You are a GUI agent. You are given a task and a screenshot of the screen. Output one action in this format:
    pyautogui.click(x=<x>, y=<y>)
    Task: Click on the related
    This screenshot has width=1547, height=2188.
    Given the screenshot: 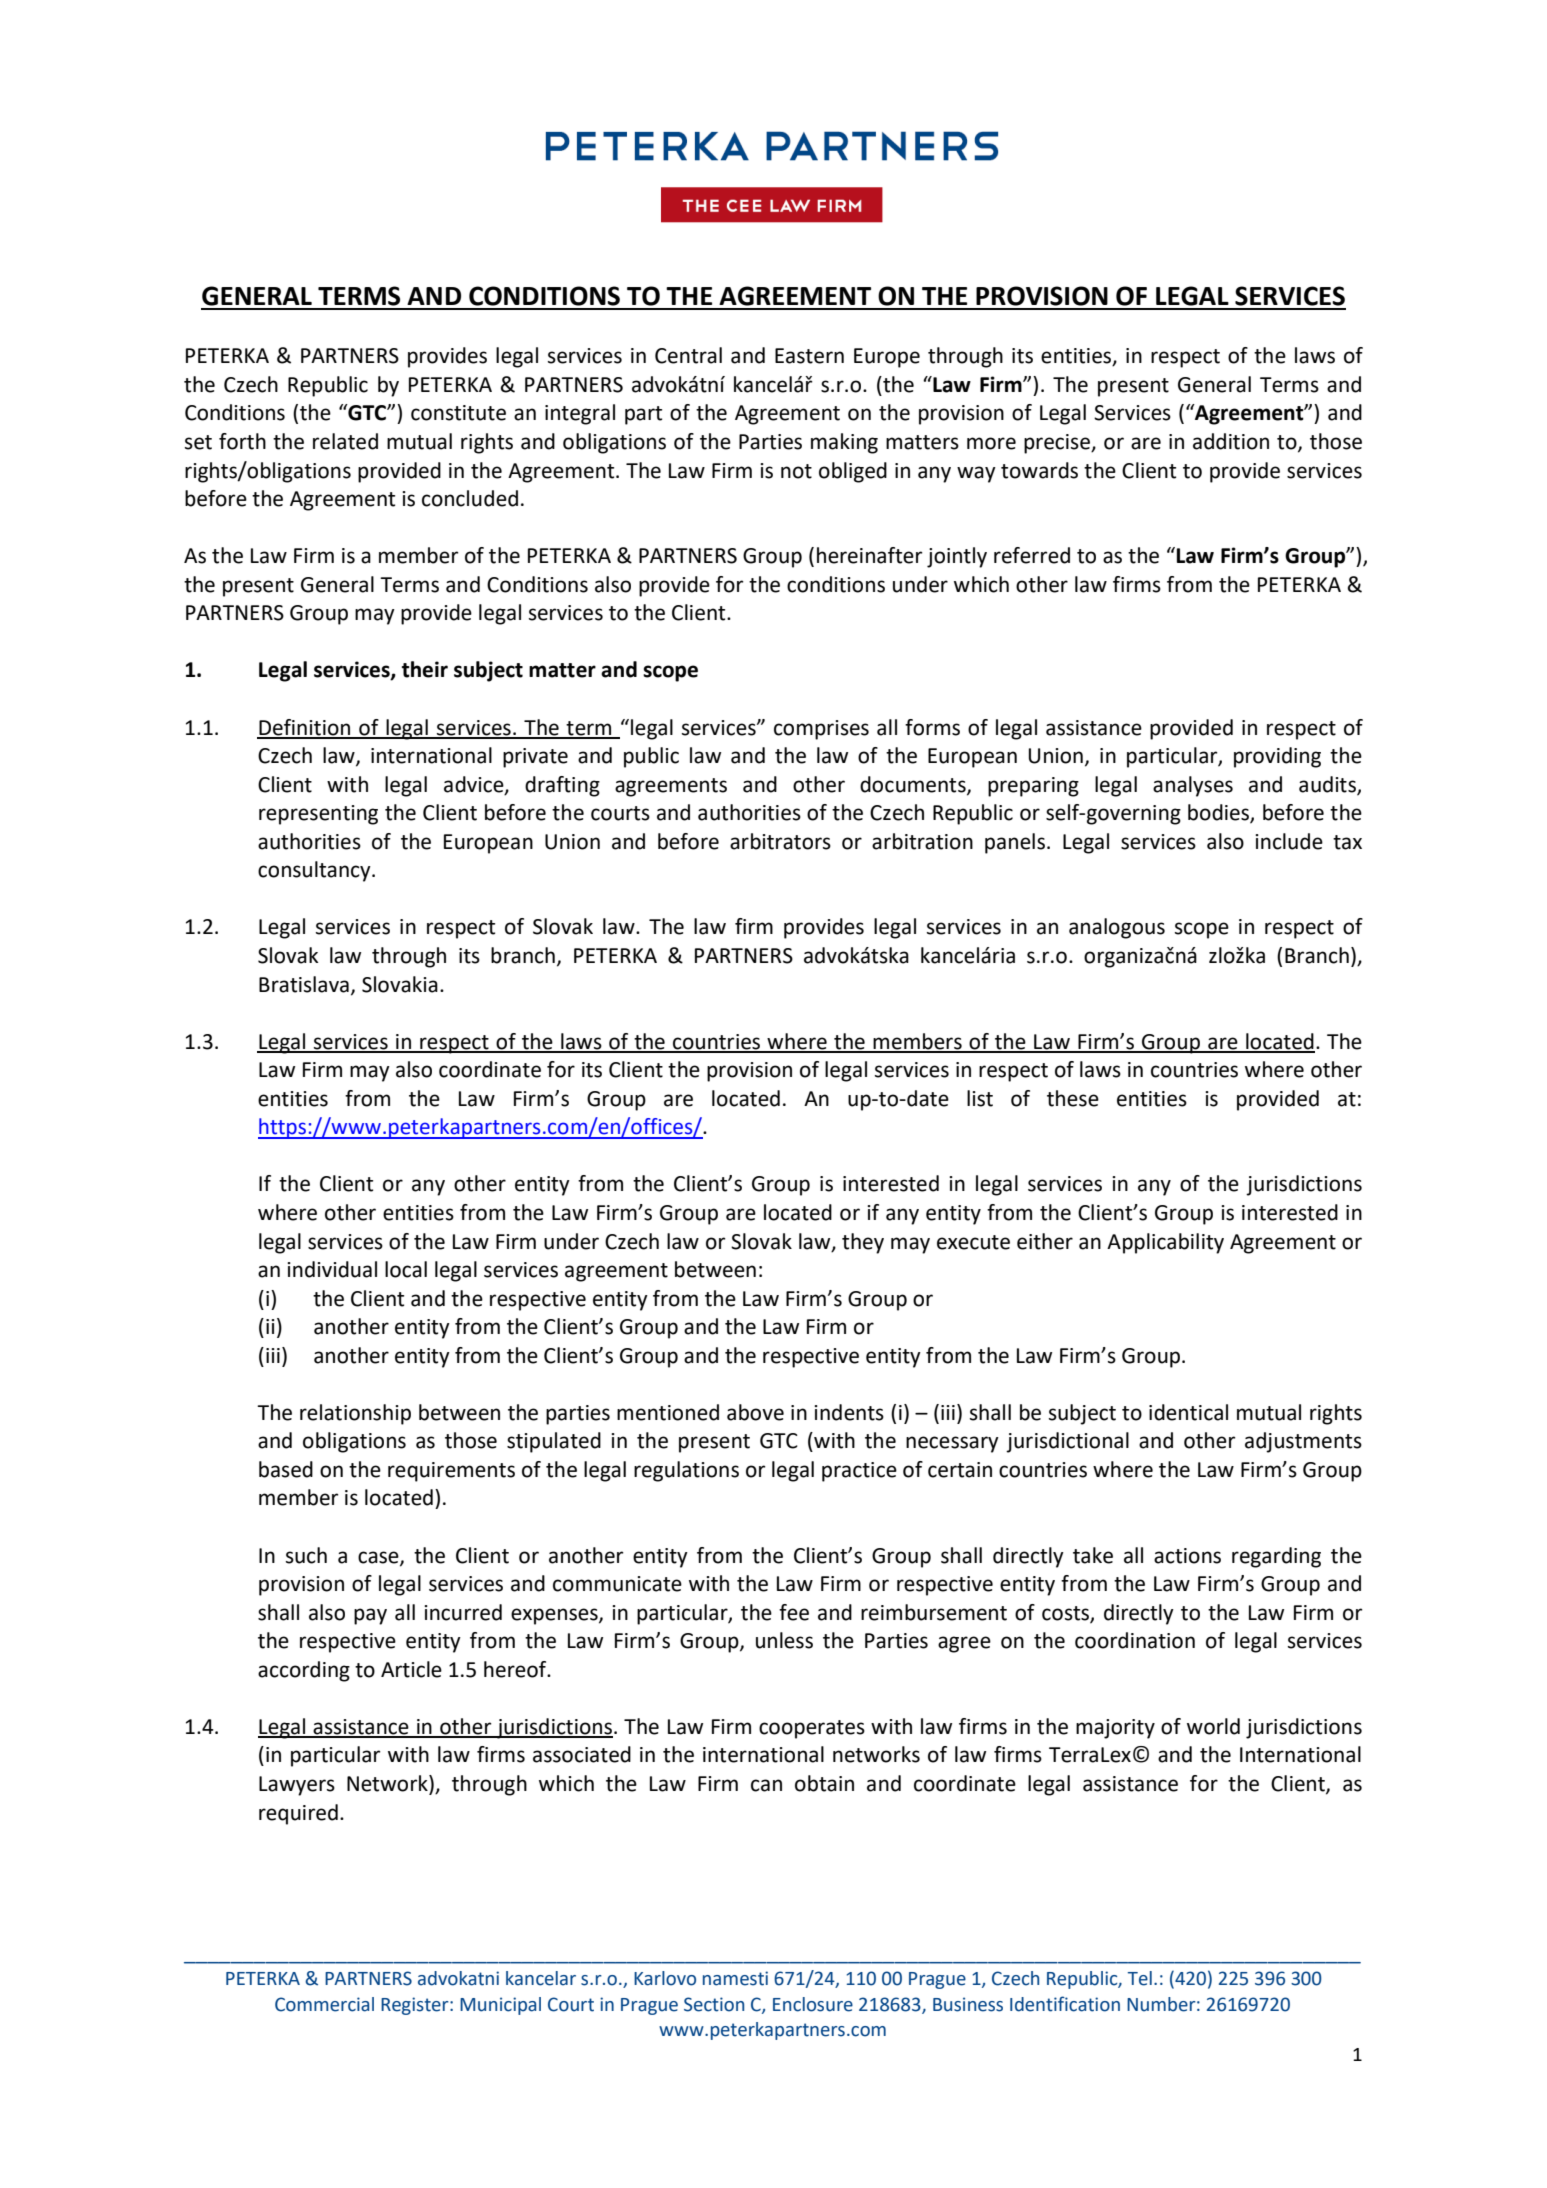 What is the action you would take?
    pyautogui.click(x=345, y=441)
